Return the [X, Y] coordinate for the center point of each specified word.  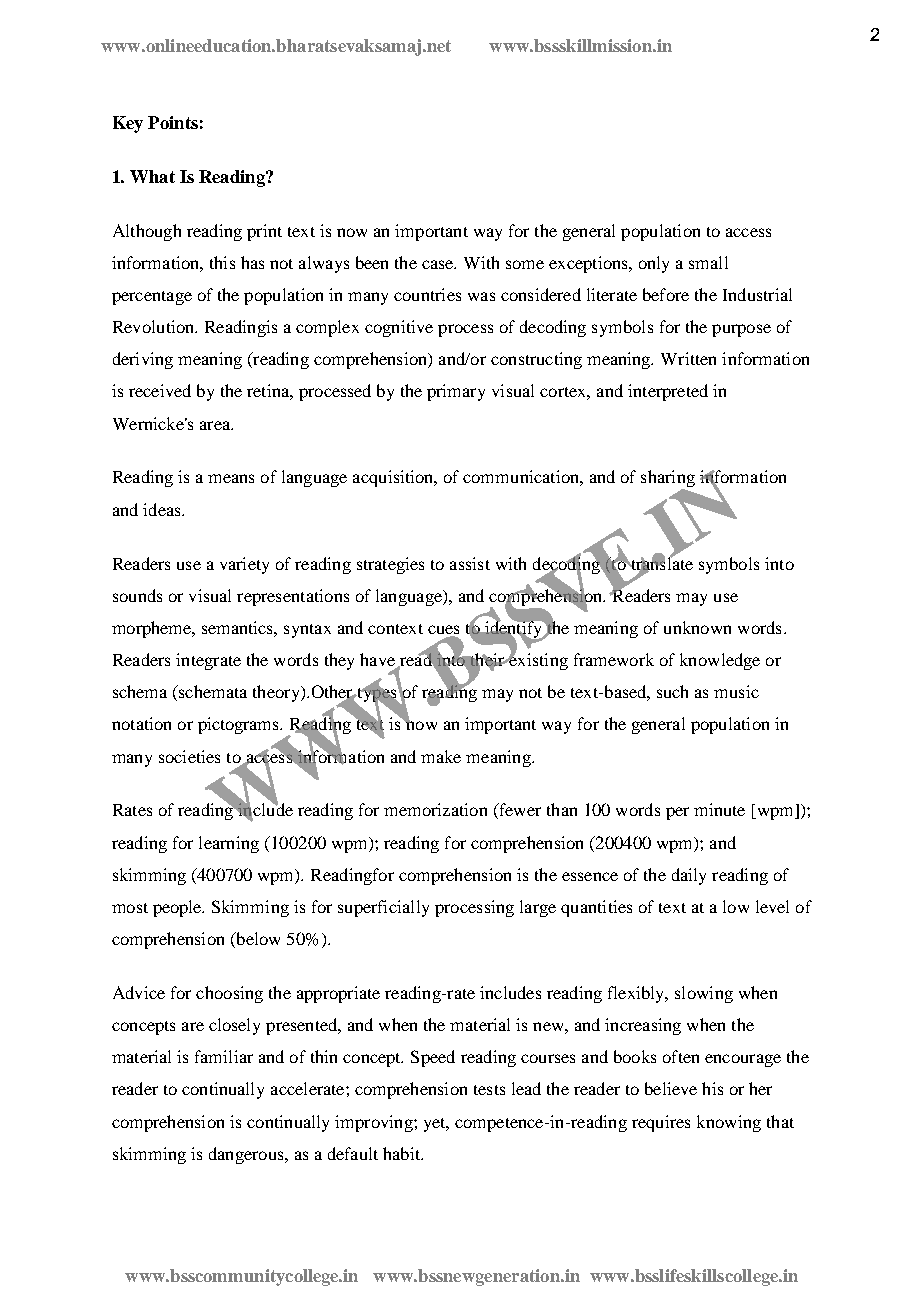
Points [173, 122]
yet [436, 1125]
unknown [697, 627]
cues [443, 631]
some [525, 264]
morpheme [152, 629]
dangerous [247, 1155]
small [708, 262]
